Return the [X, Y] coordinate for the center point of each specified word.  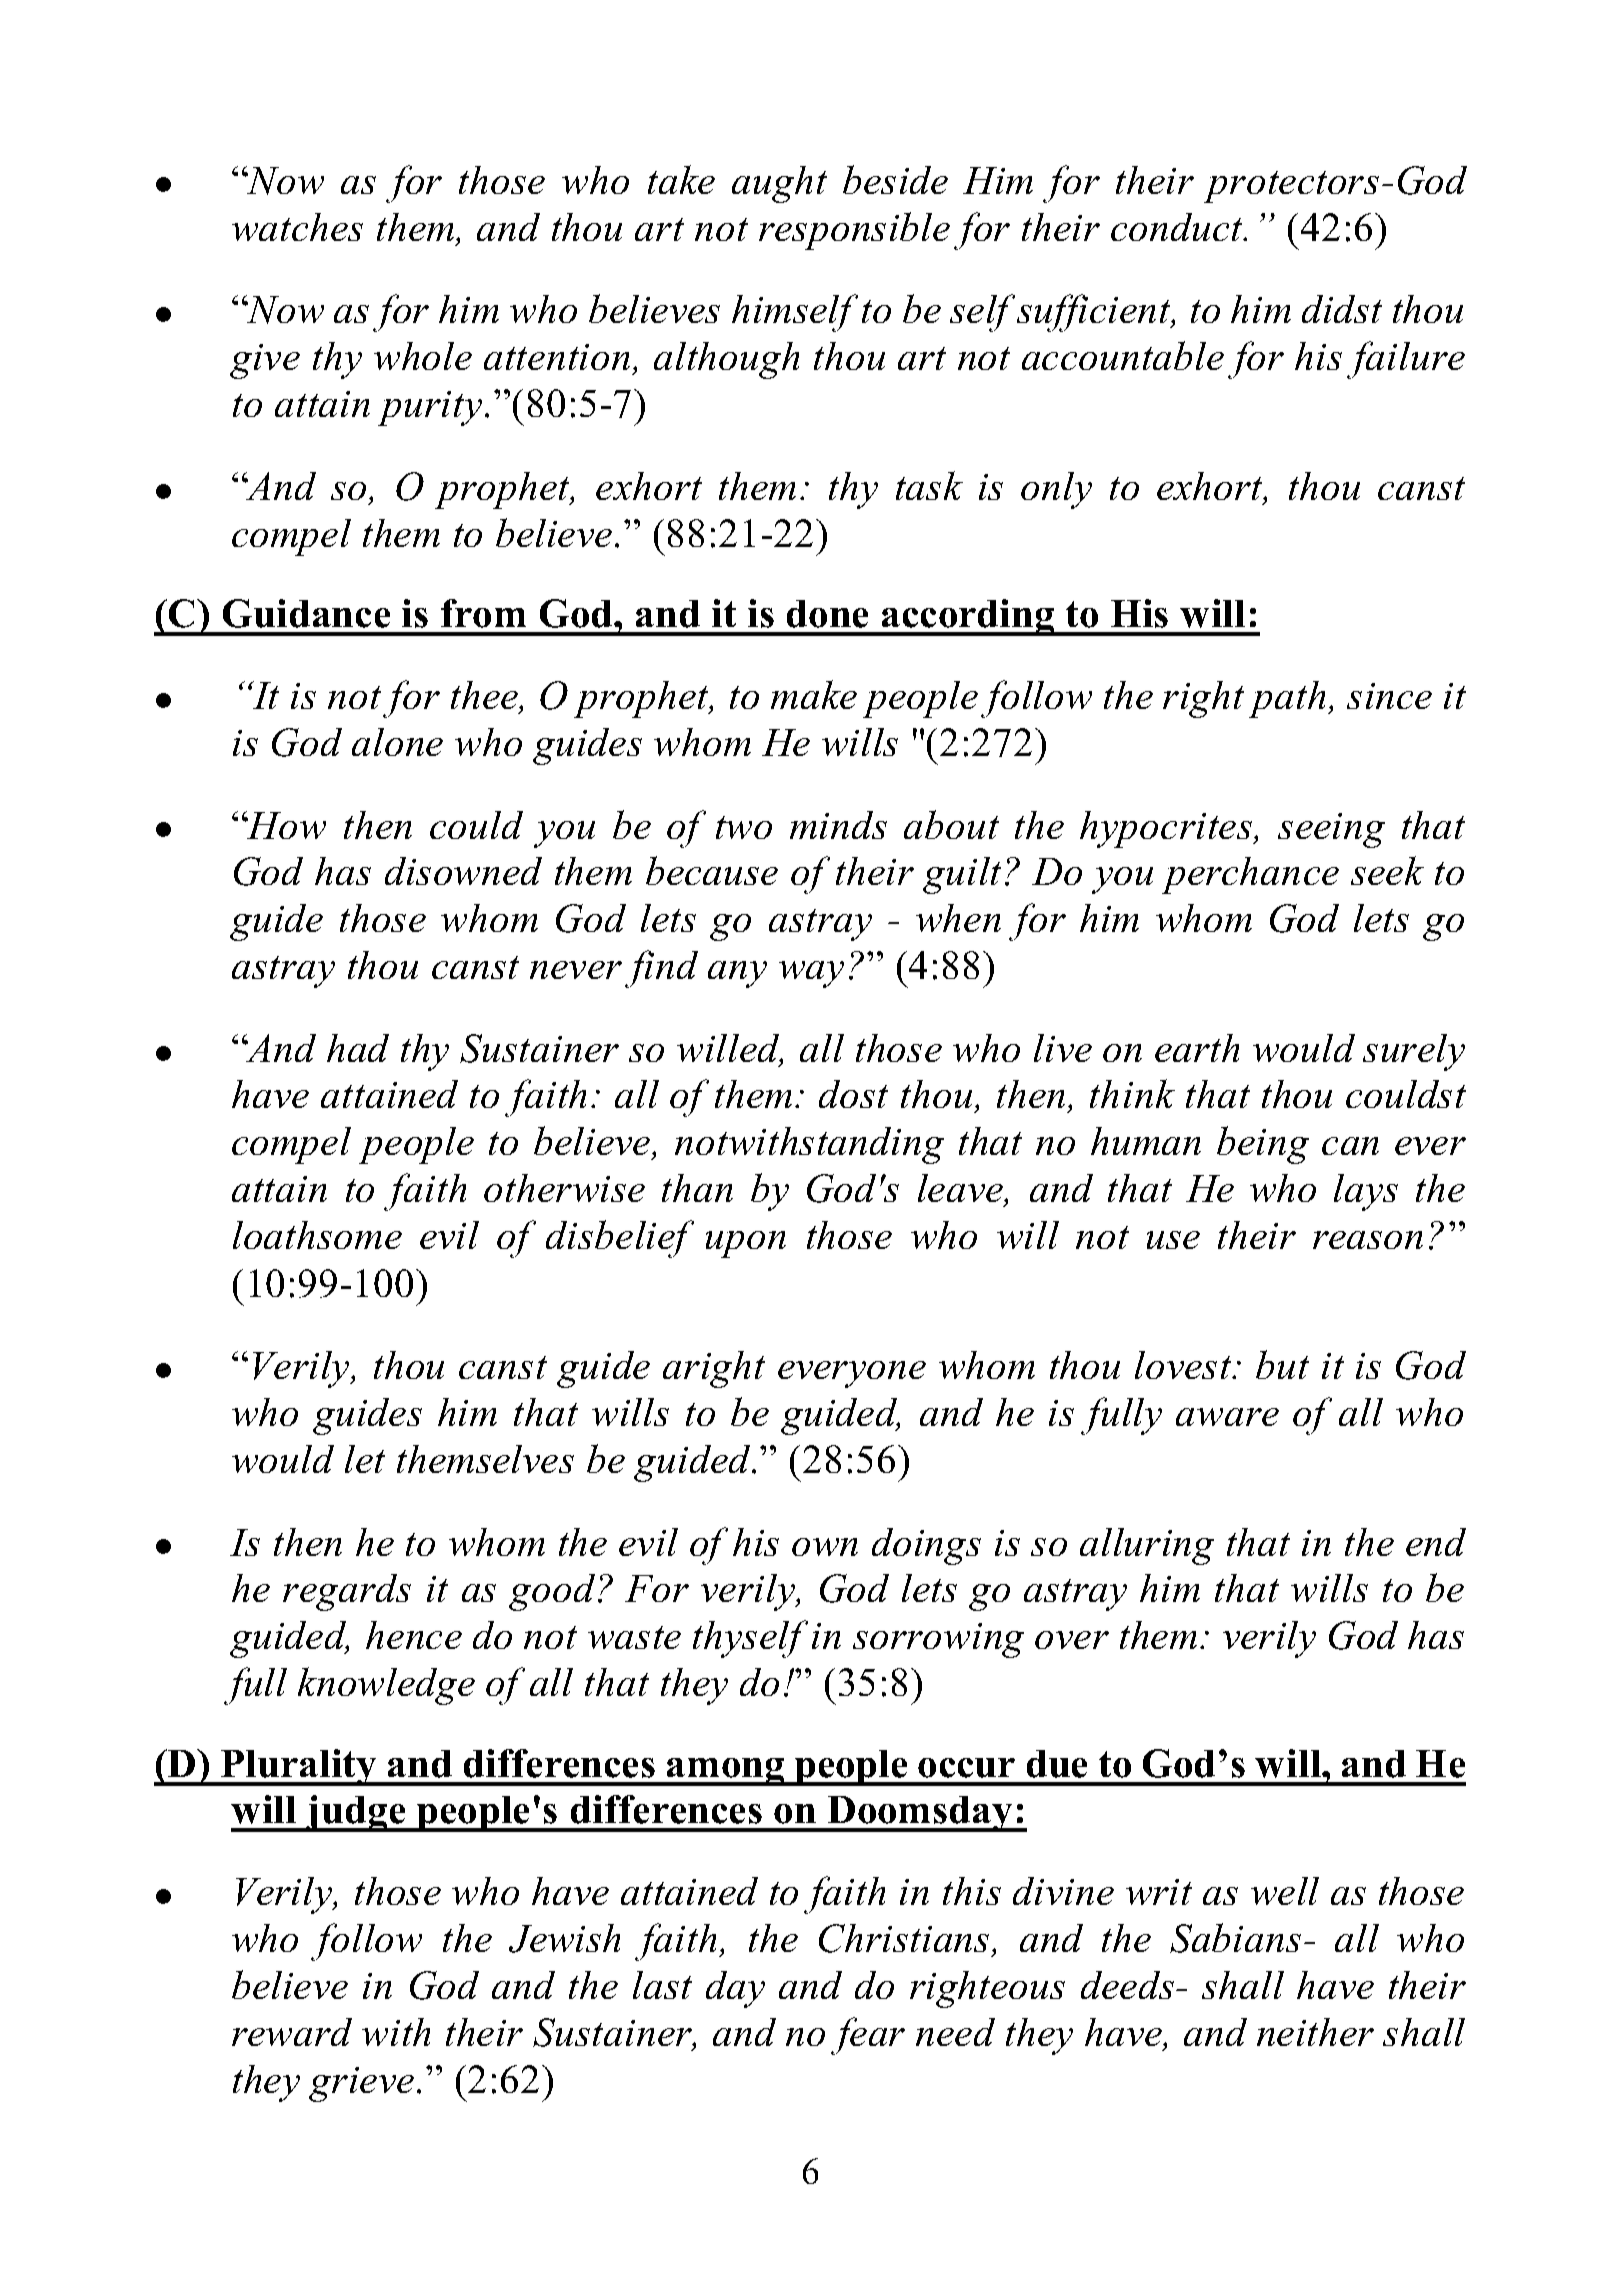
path [1289, 699]
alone [397, 742]
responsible [854, 231]
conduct [1178, 227]
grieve [361, 2084]
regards [347, 1592]
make [814, 694]
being [1263, 1145]
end [1436, 1542]
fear [868, 2036]
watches [297, 227]
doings [926, 1546]
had [358, 1048]
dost [853, 1094]
